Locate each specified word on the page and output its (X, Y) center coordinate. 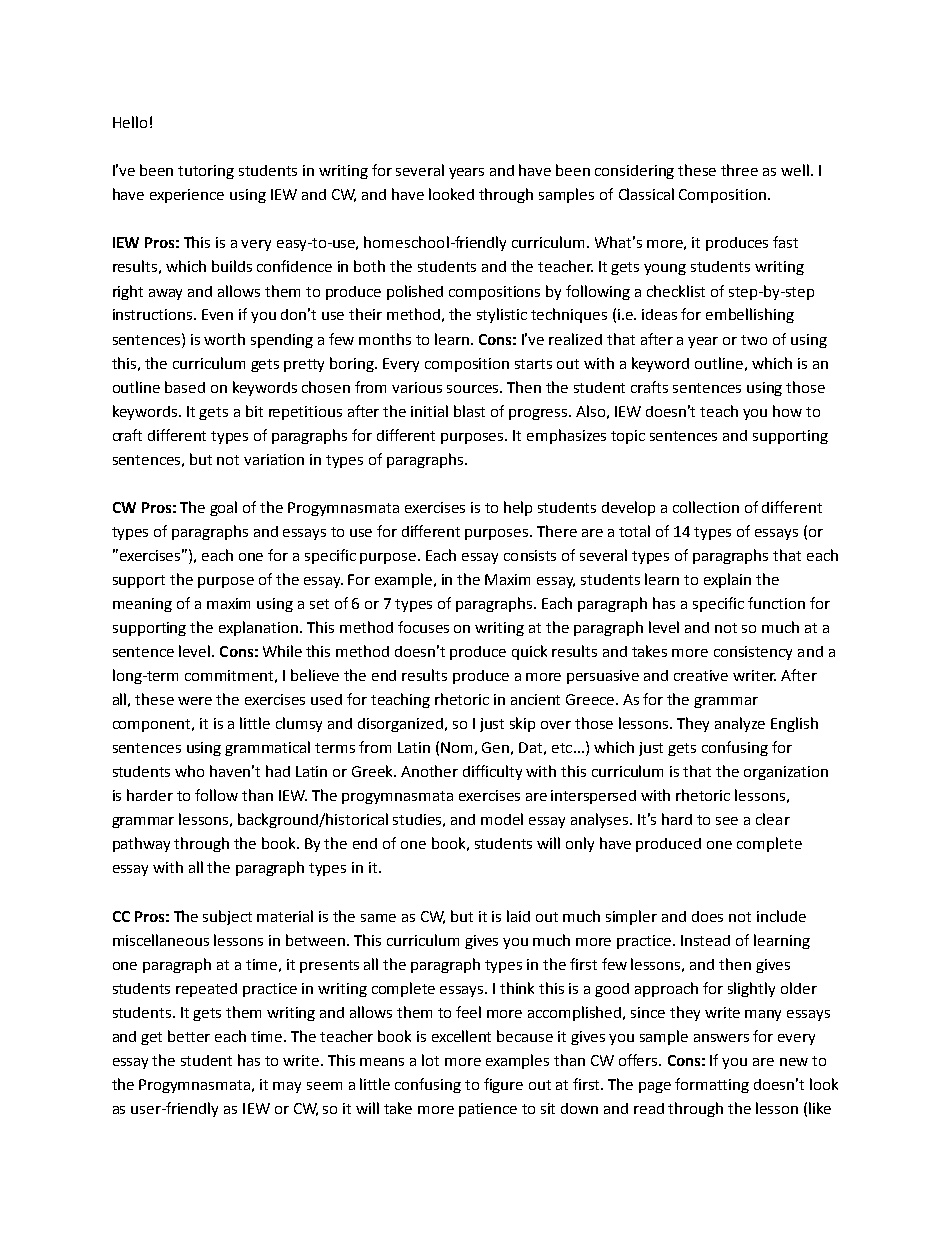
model (502, 819)
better (189, 1036)
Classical (646, 194)
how (787, 411)
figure (503, 1085)
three (739, 170)
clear (773, 819)
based (185, 387)
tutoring (206, 172)
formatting (712, 1085)
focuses (423, 627)
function (776, 603)
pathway (141, 844)
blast (469, 411)
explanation (260, 628)
